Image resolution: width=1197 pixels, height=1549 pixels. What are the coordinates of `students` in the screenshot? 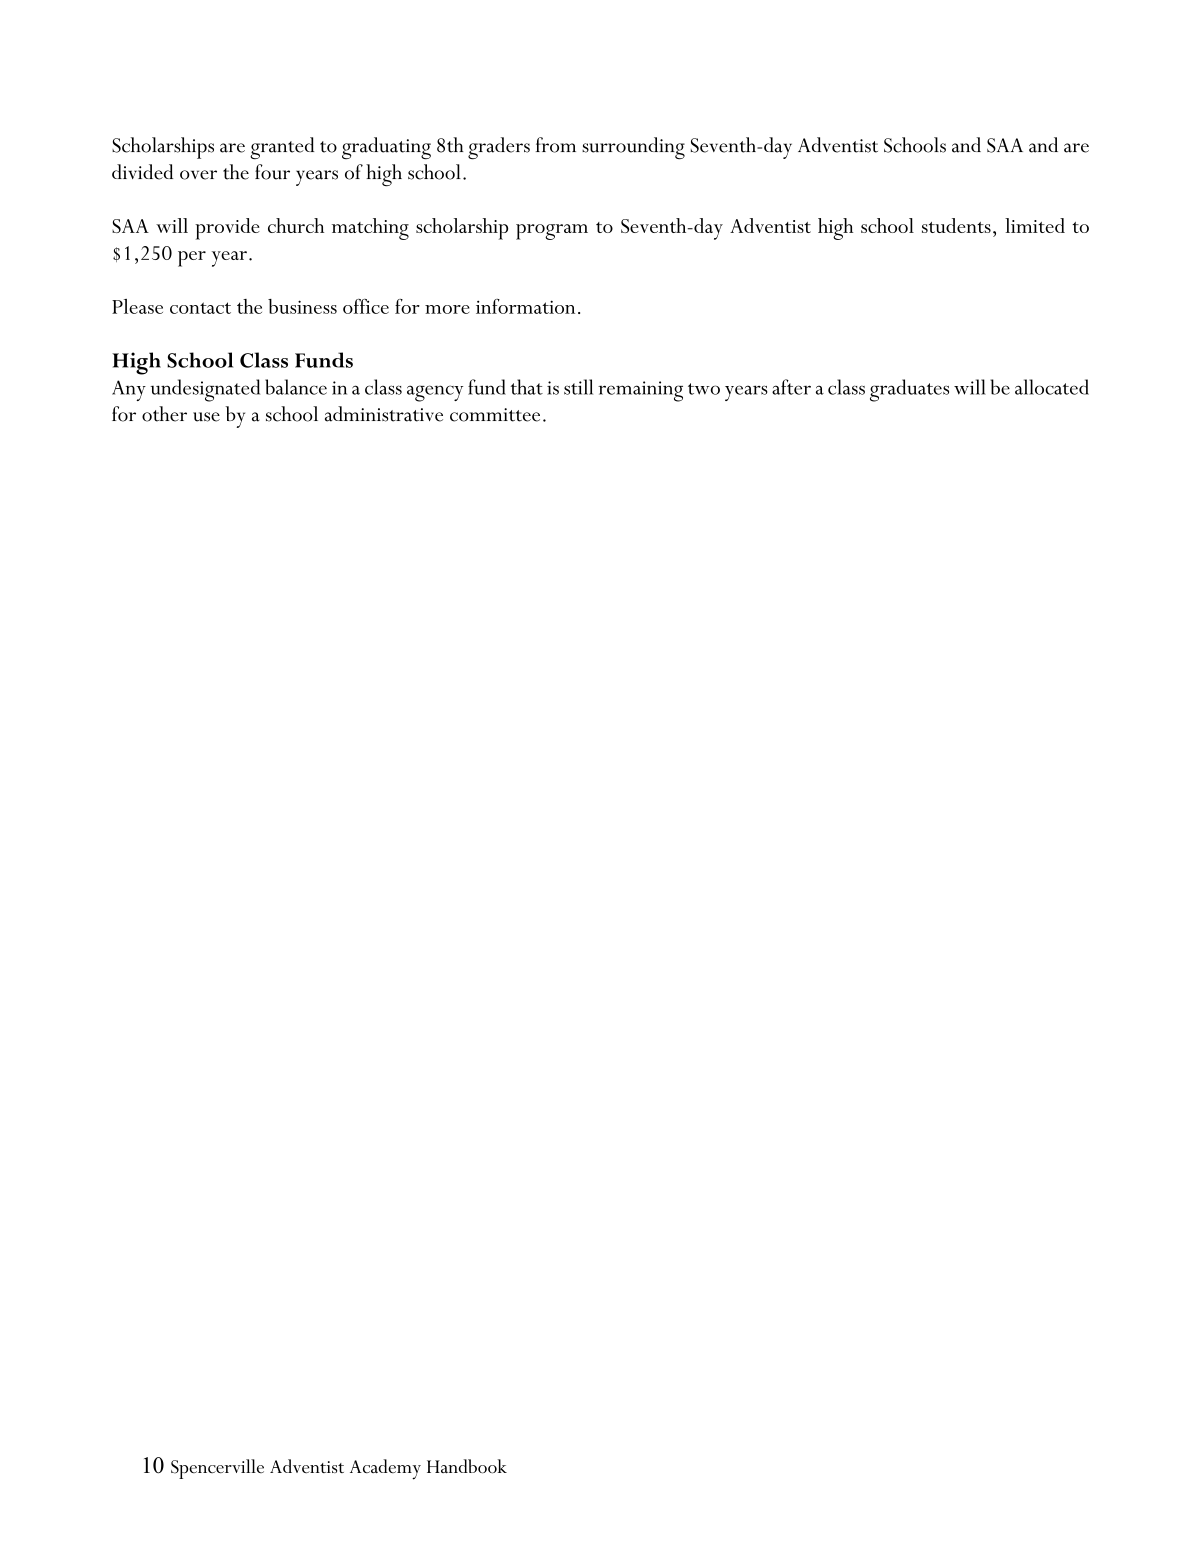 It's located at (956, 225).
